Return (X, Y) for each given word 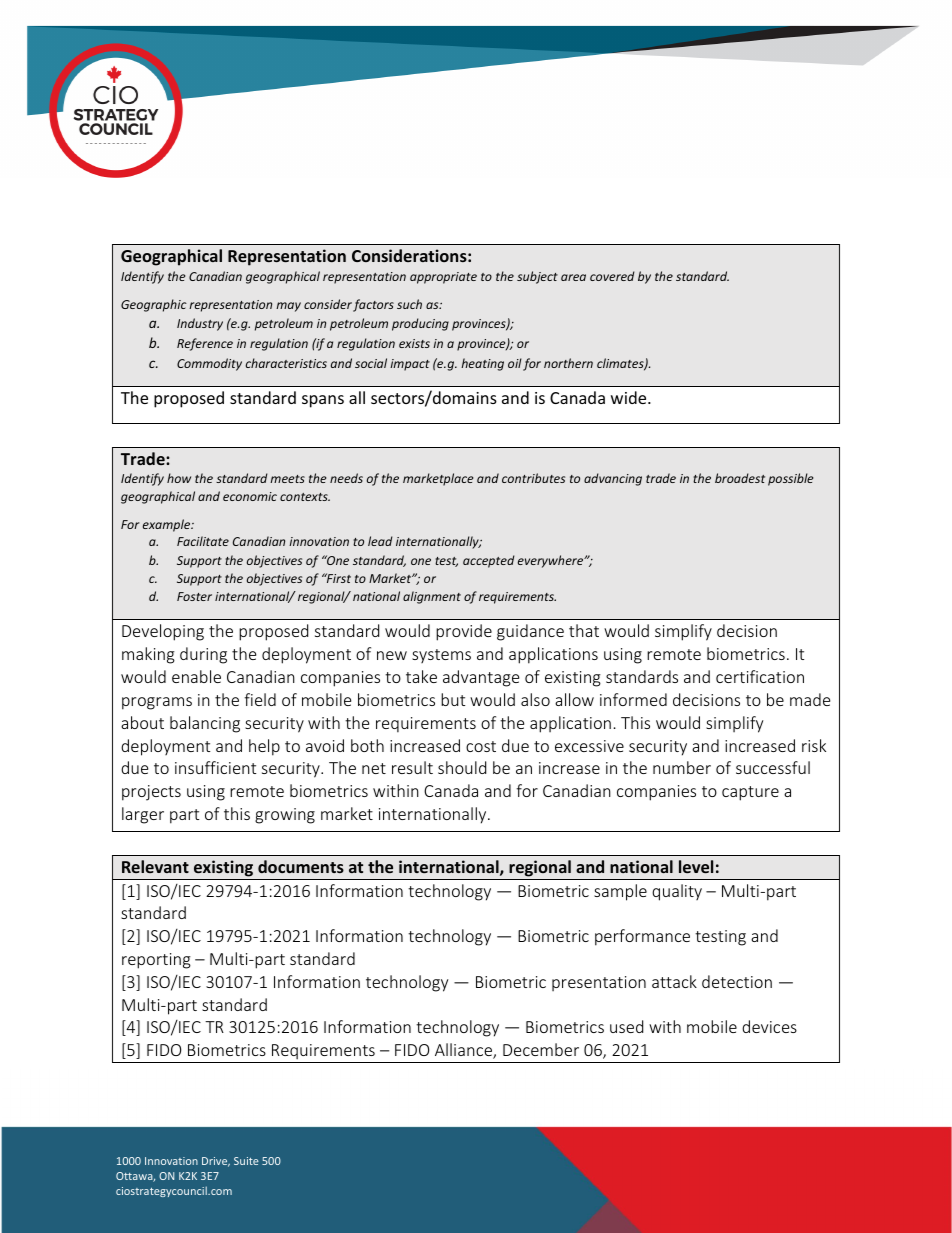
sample (620, 892)
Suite (246, 1161)
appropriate (443, 278)
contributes (533, 478)
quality (677, 892)
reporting (156, 961)
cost (481, 746)
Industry (200, 324)
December (541, 1049)
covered (612, 276)
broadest (740, 478)
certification (760, 676)
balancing (205, 724)
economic (250, 496)
